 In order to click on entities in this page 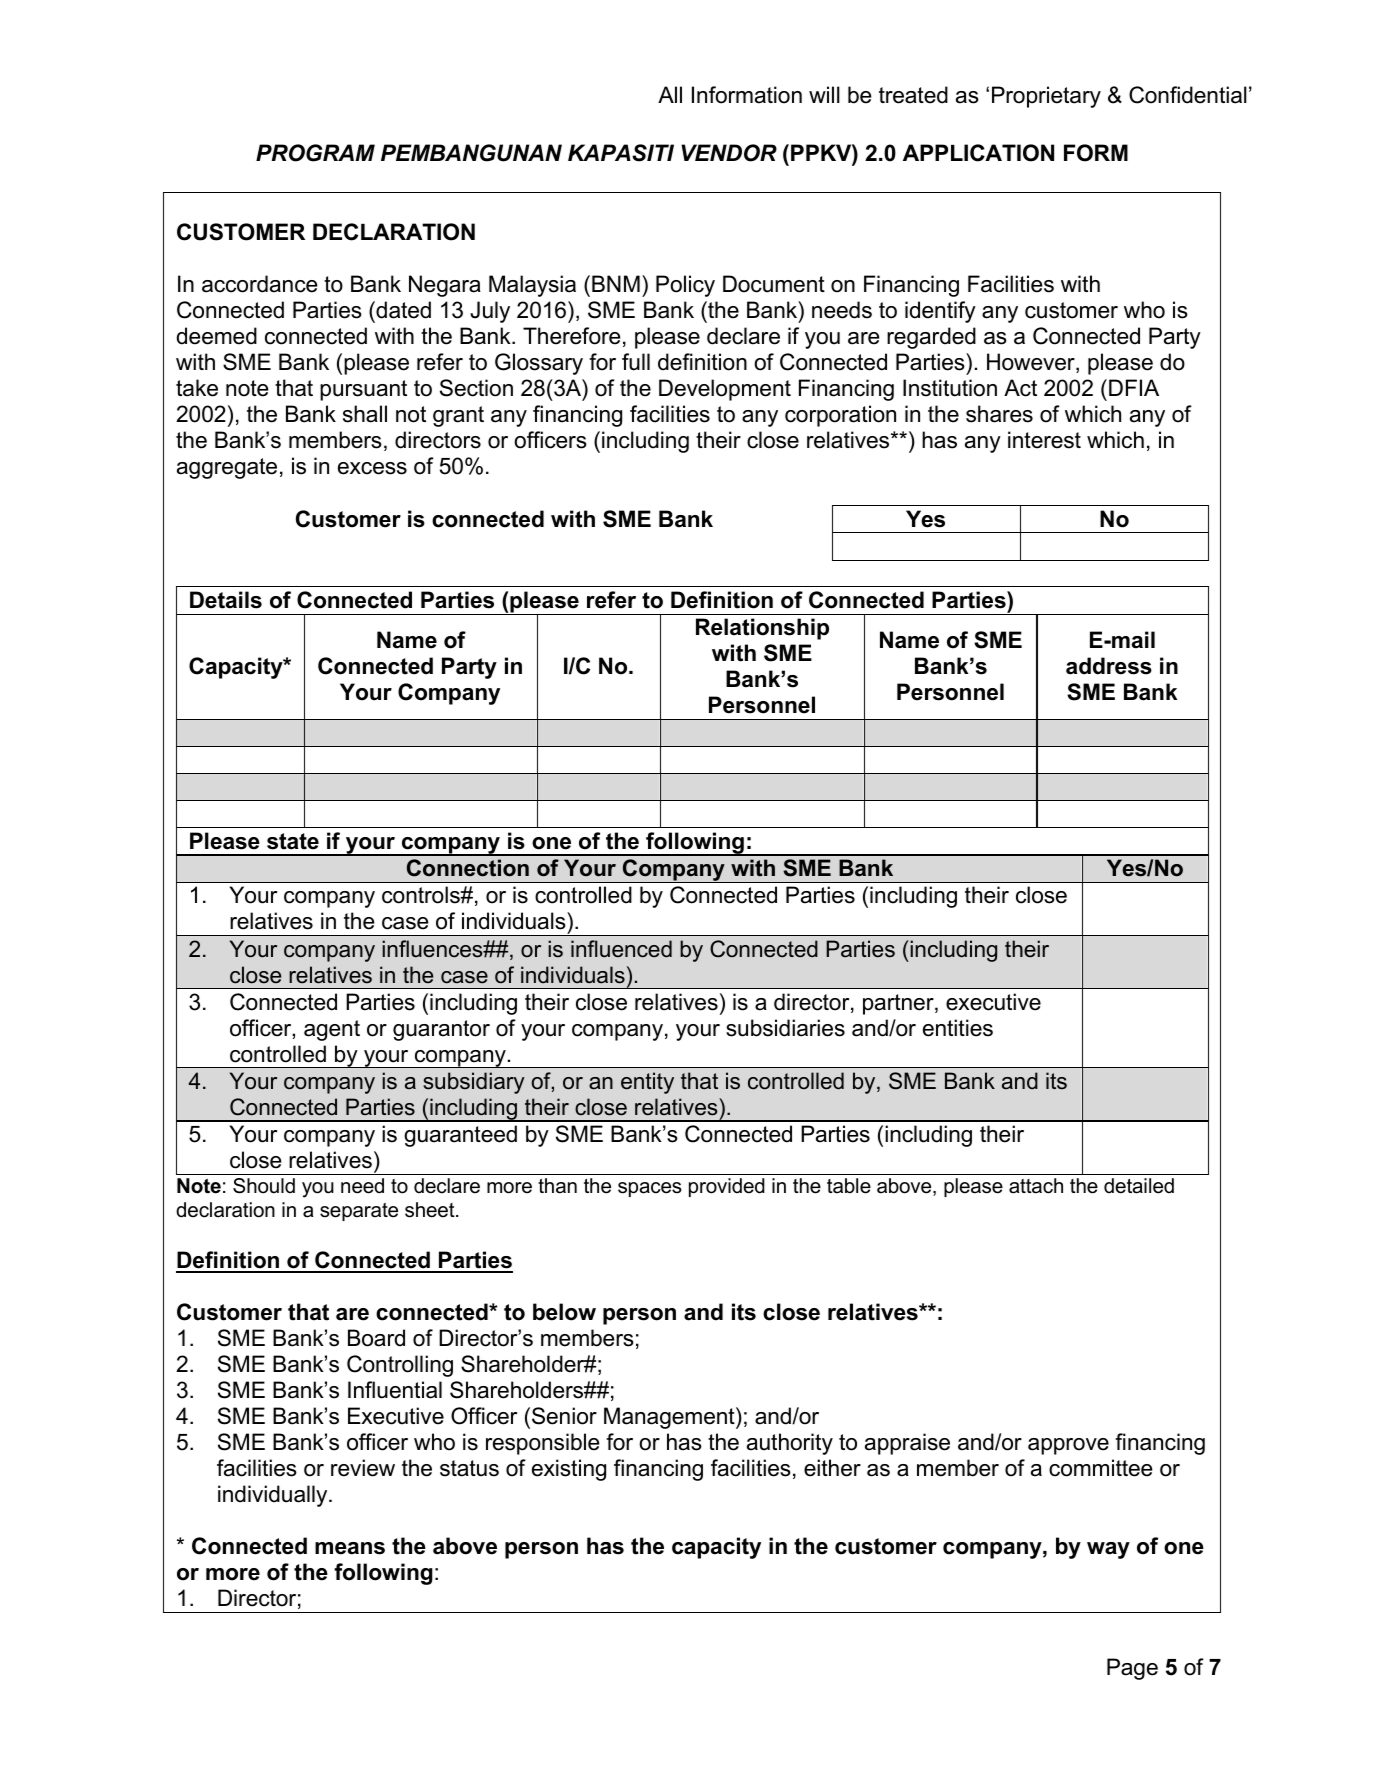, I will do `click(958, 1028)`.
